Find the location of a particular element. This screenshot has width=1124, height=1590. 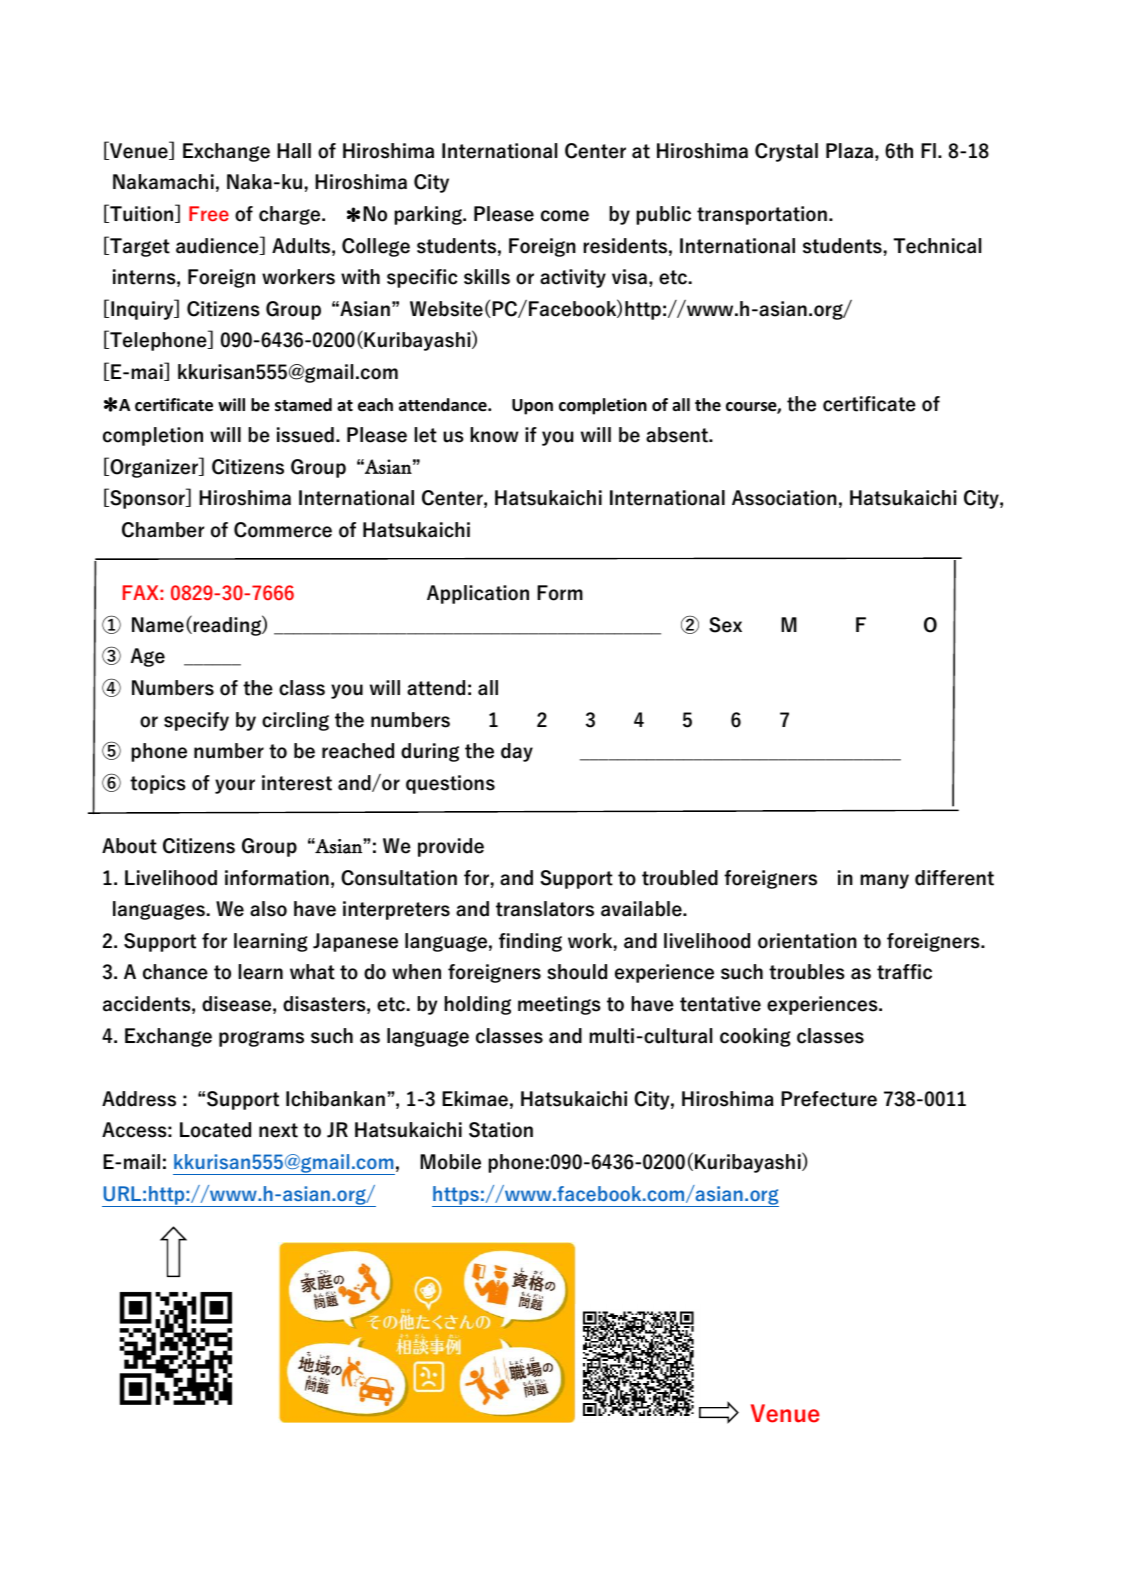

Free is located at coordinates (209, 213).
